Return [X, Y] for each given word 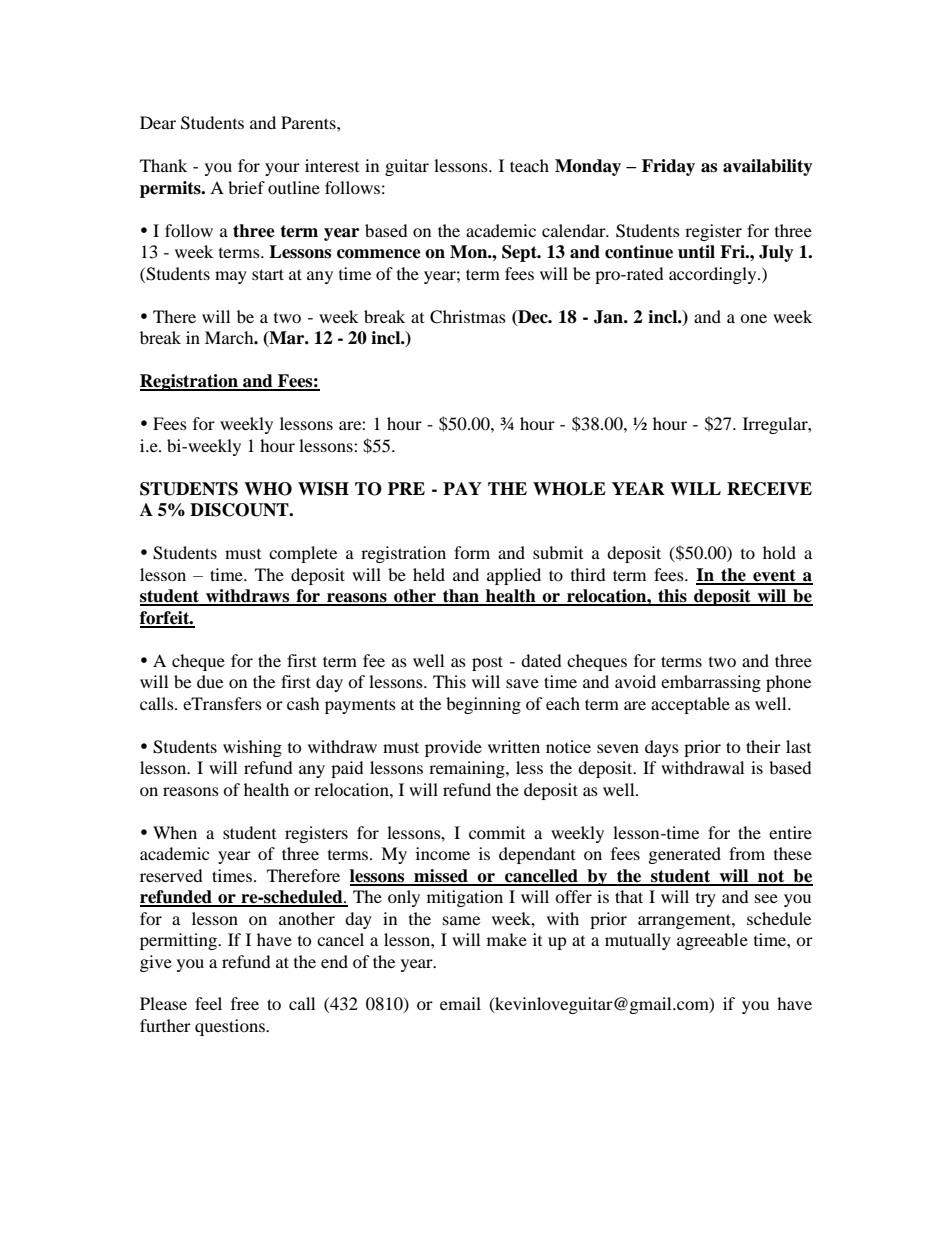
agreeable [712, 941]
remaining [468, 769]
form [472, 552]
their [763, 746]
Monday [588, 167]
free [245, 1003]
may [231, 277]
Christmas [468, 317]
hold [779, 552]
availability [768, 167]
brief [246, 187]
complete [303, 554]
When [175, 832]
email [460, 1003]
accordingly [714, 275]
